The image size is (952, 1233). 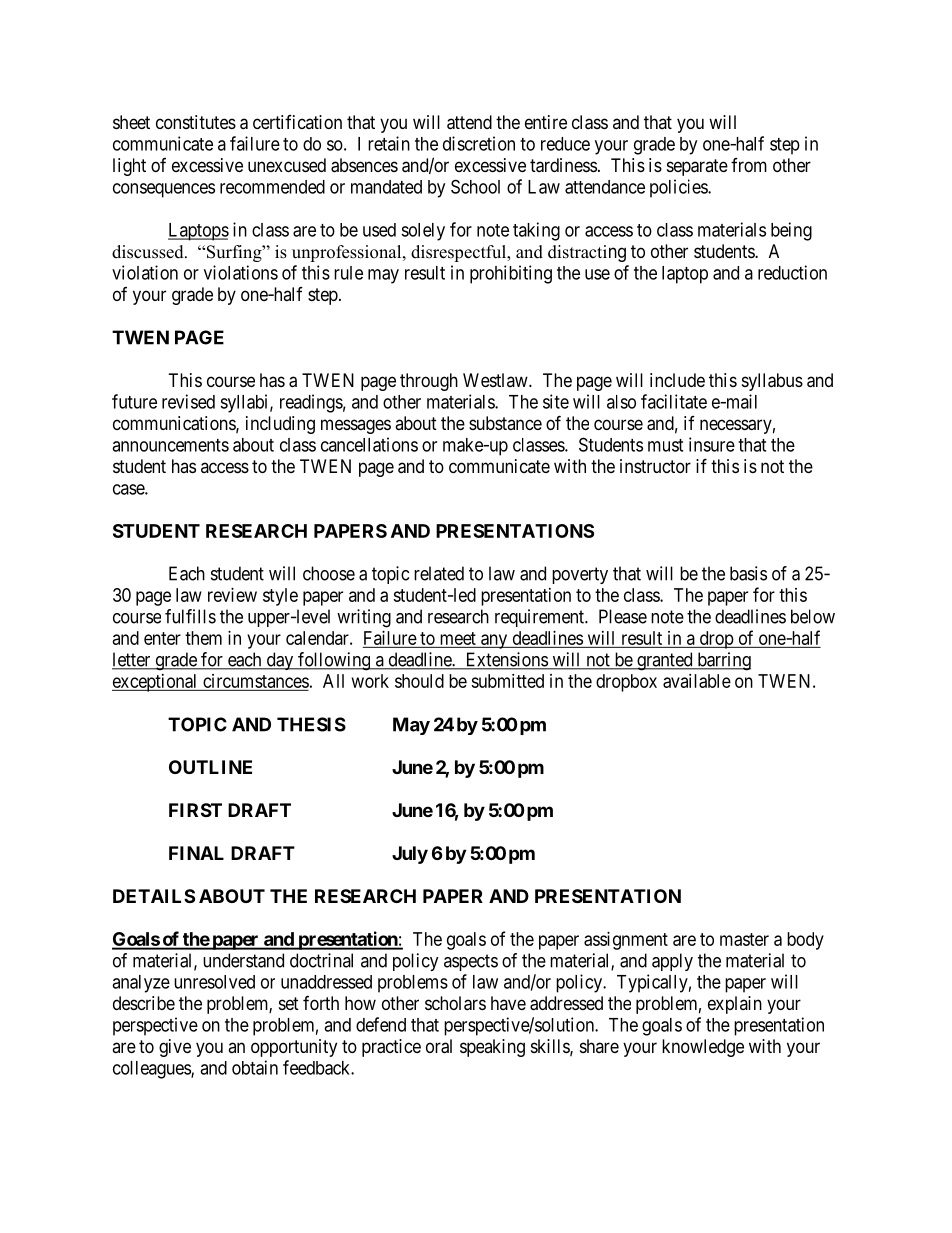 What do you see at coordinates (170, 445) in the screenshot?
I see `announcements` at bounding box center [170, 445].
